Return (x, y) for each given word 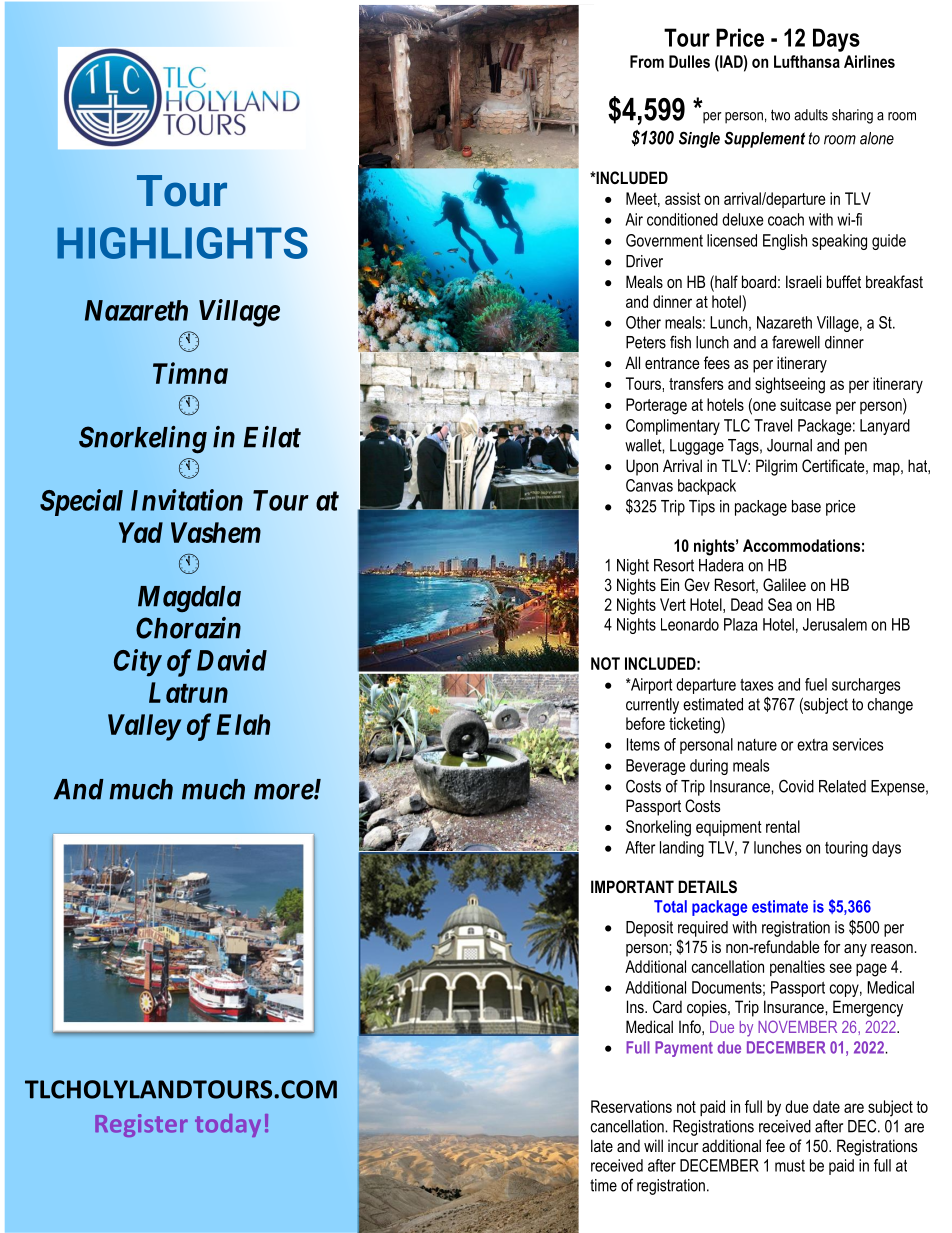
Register (141, 1125)
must (790, 1166)
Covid (796, 786)
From (647, 61)
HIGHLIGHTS (182, 243)
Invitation (187, 500)
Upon (642, 467)
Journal (789, 445)
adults (811, 115)
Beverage (655, 767)
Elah (243, 724)
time (603, 1185)
